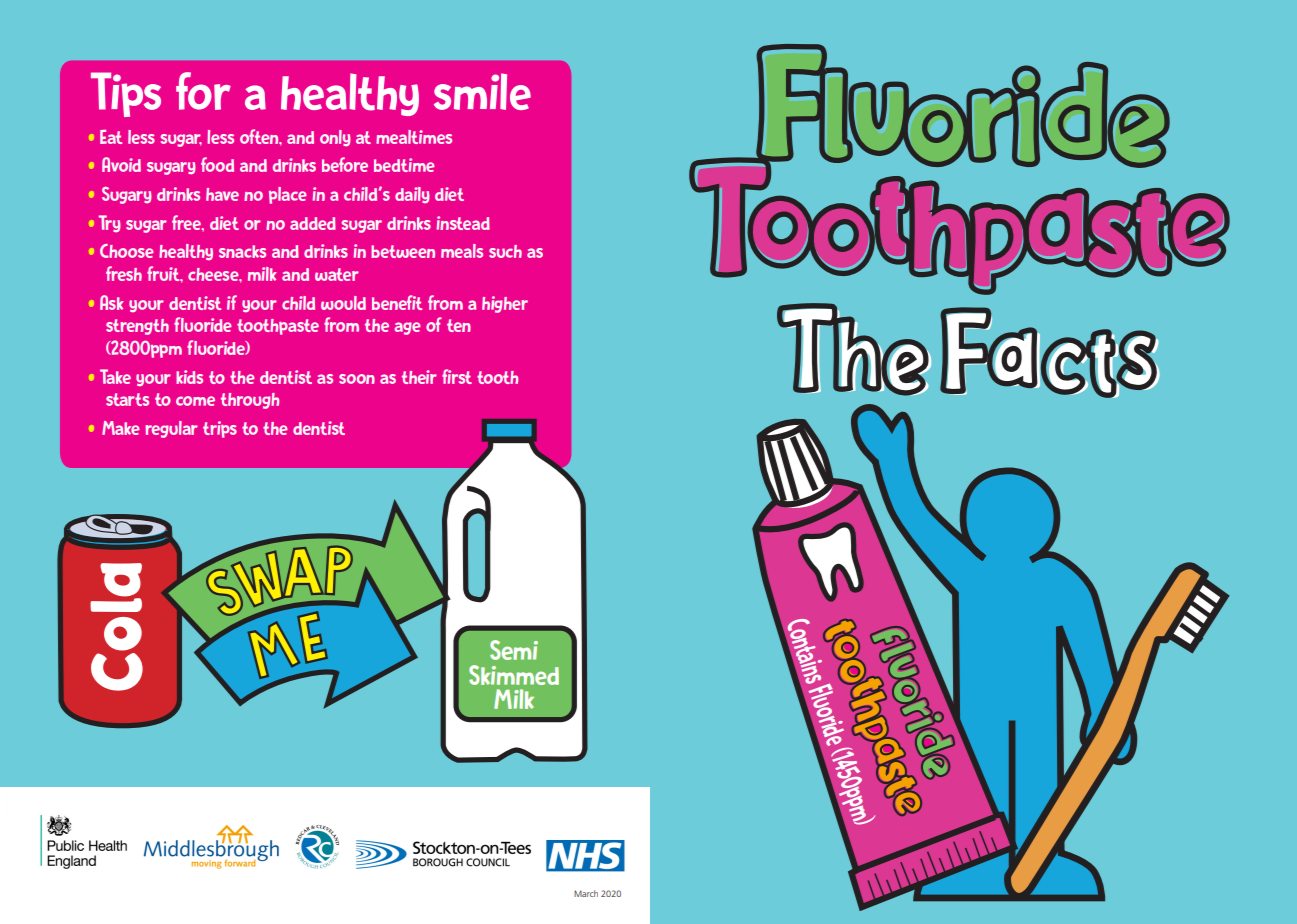 The image size is (1297, 924). What do you see at coordinates (586, 893) in the document?
I see `March` at bounding box center [586, 893].
